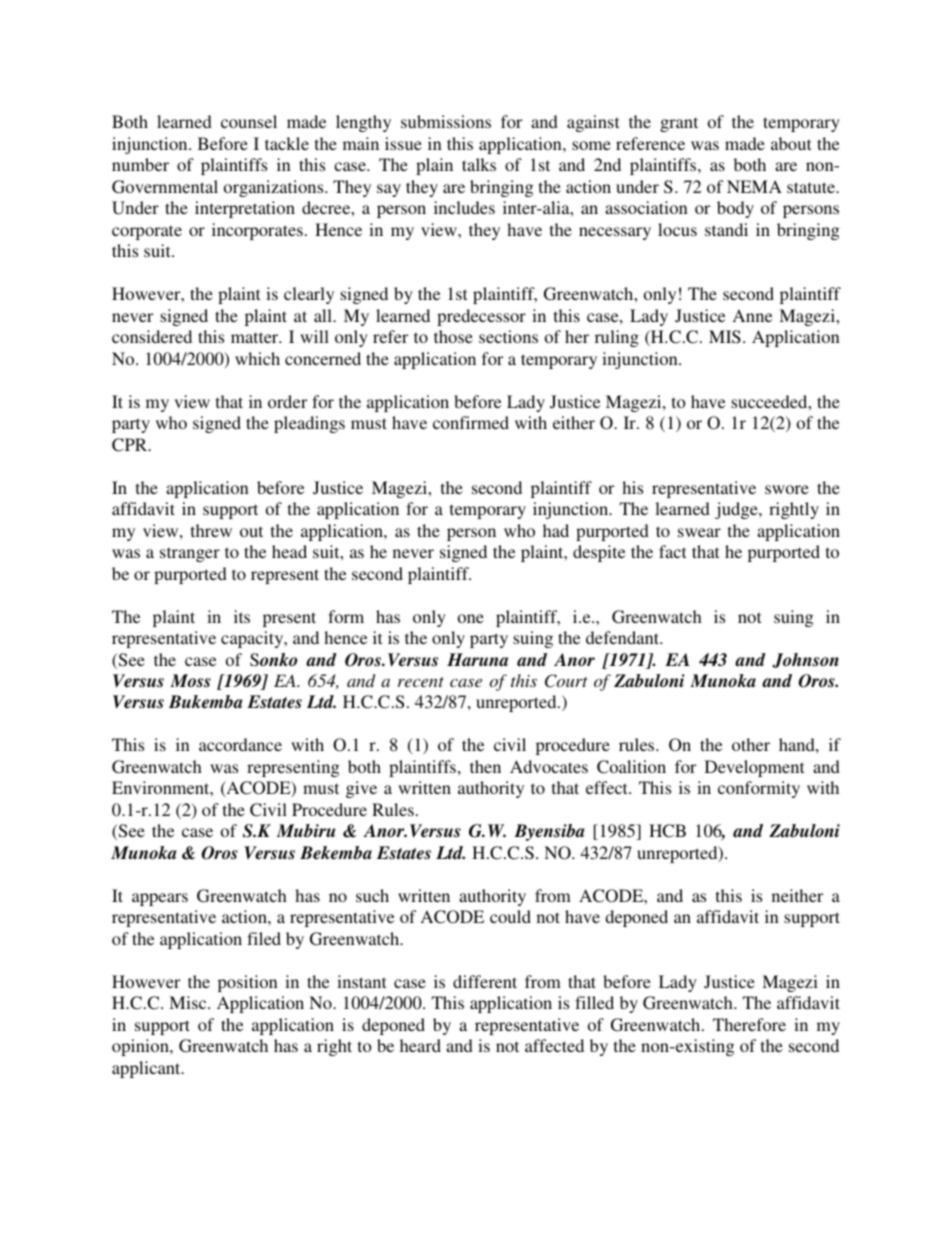  Describe the element at coordinates (754, 186) in the screenshot. I see `NEMA` at that location.
